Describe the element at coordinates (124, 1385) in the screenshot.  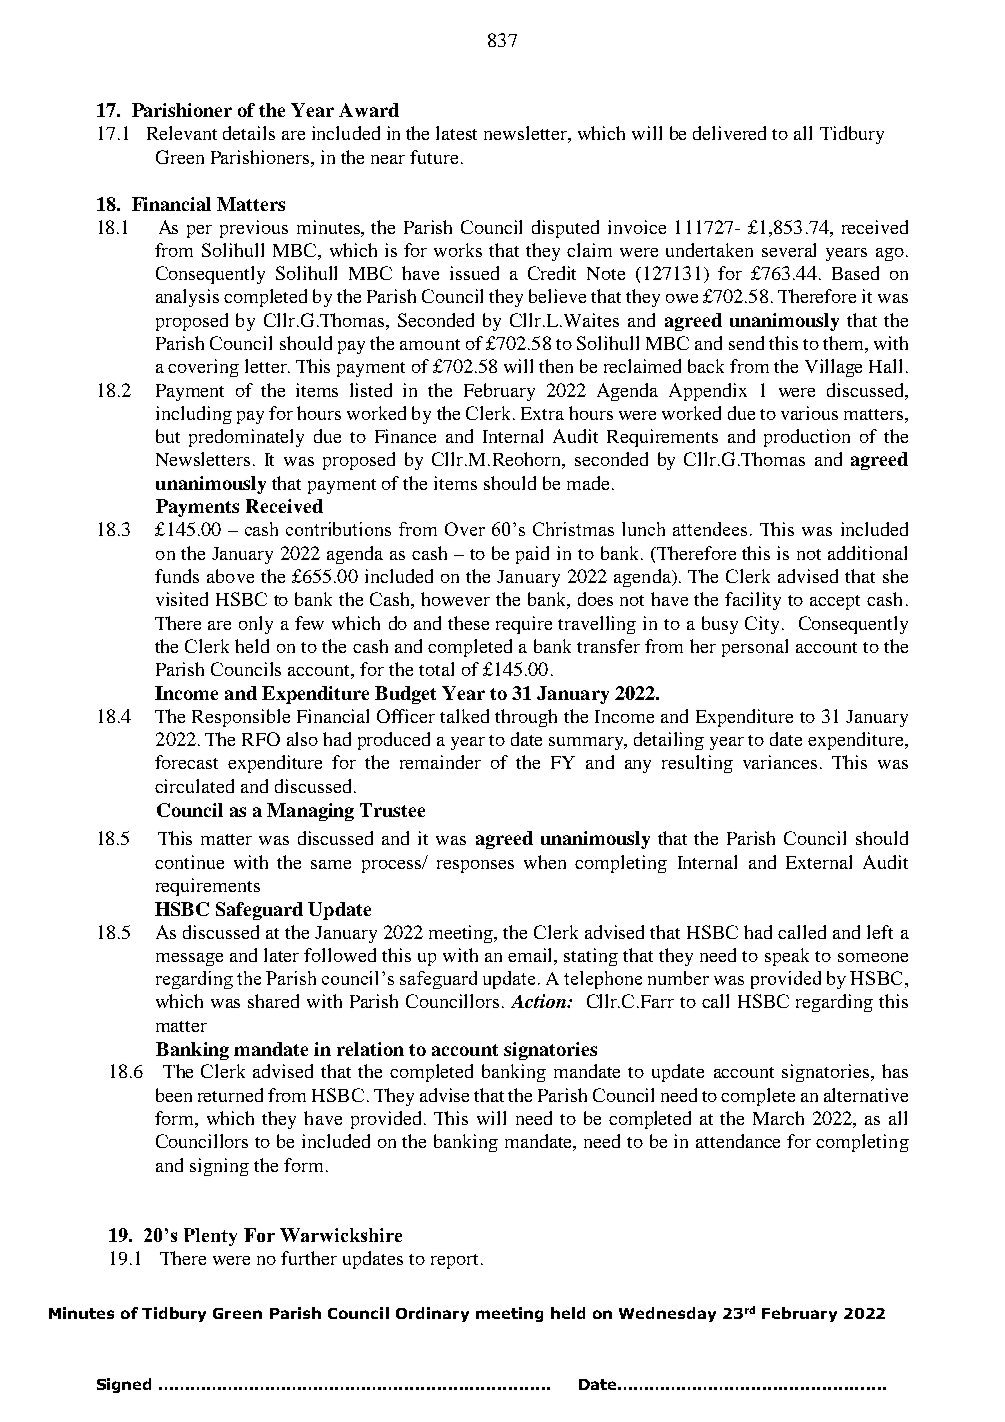
I see `Signed` at that location.
